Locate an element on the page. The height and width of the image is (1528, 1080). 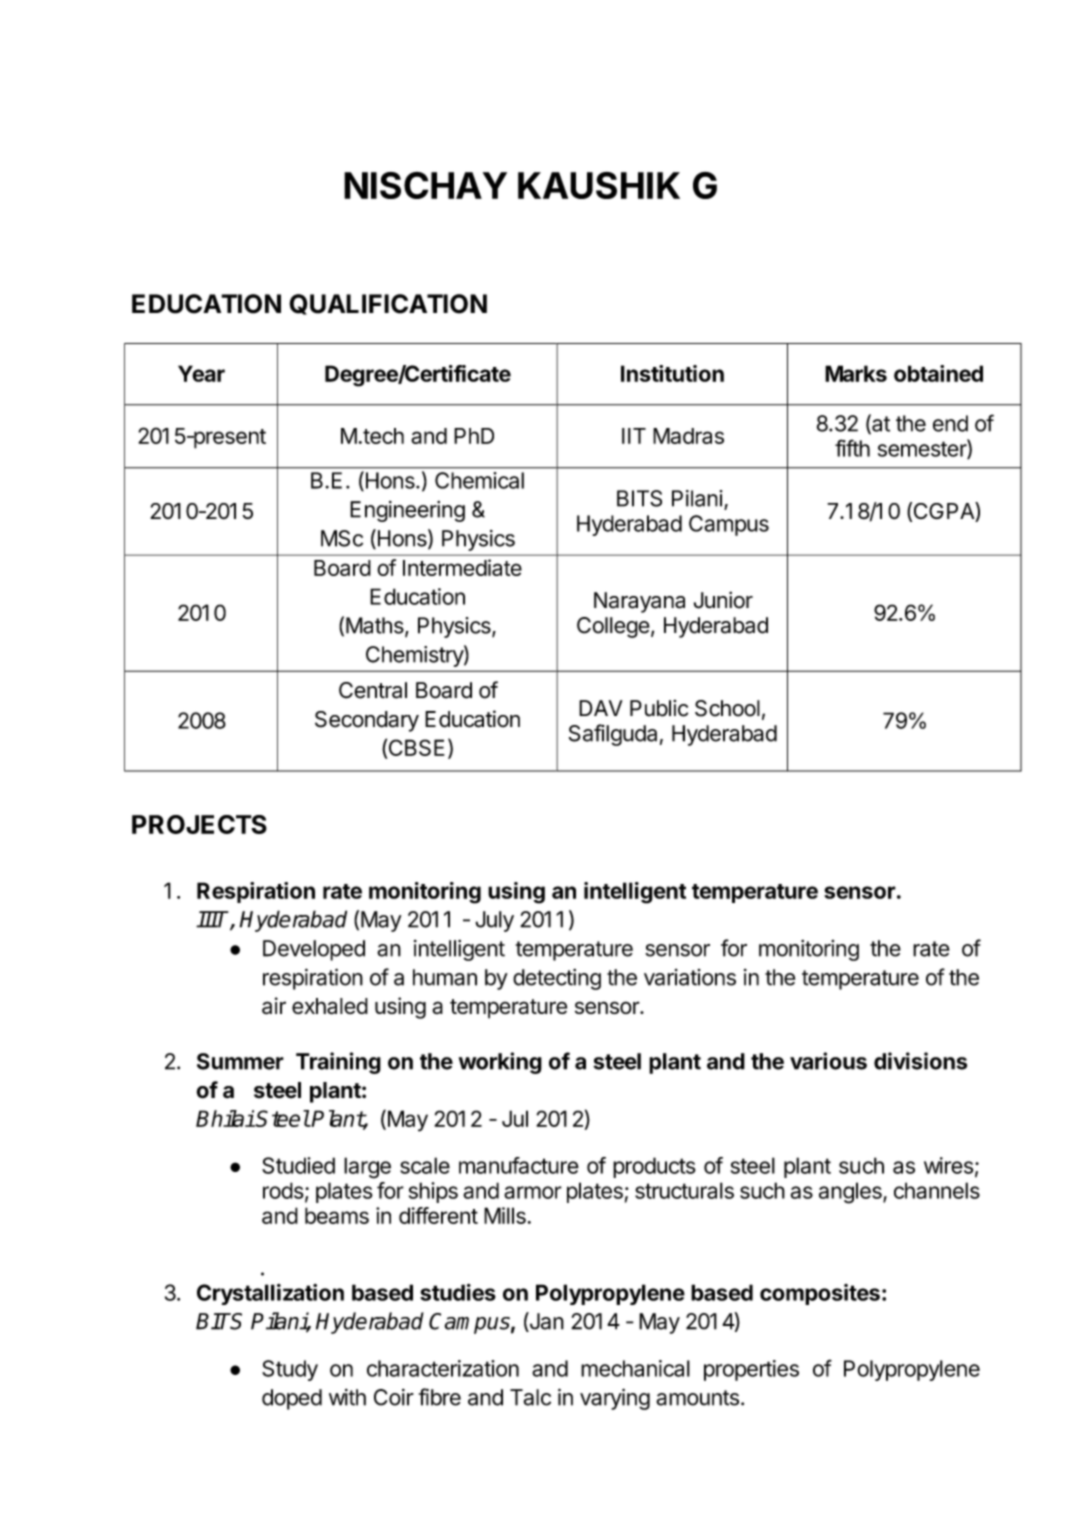
Year is located at coordinates (201, 373).
